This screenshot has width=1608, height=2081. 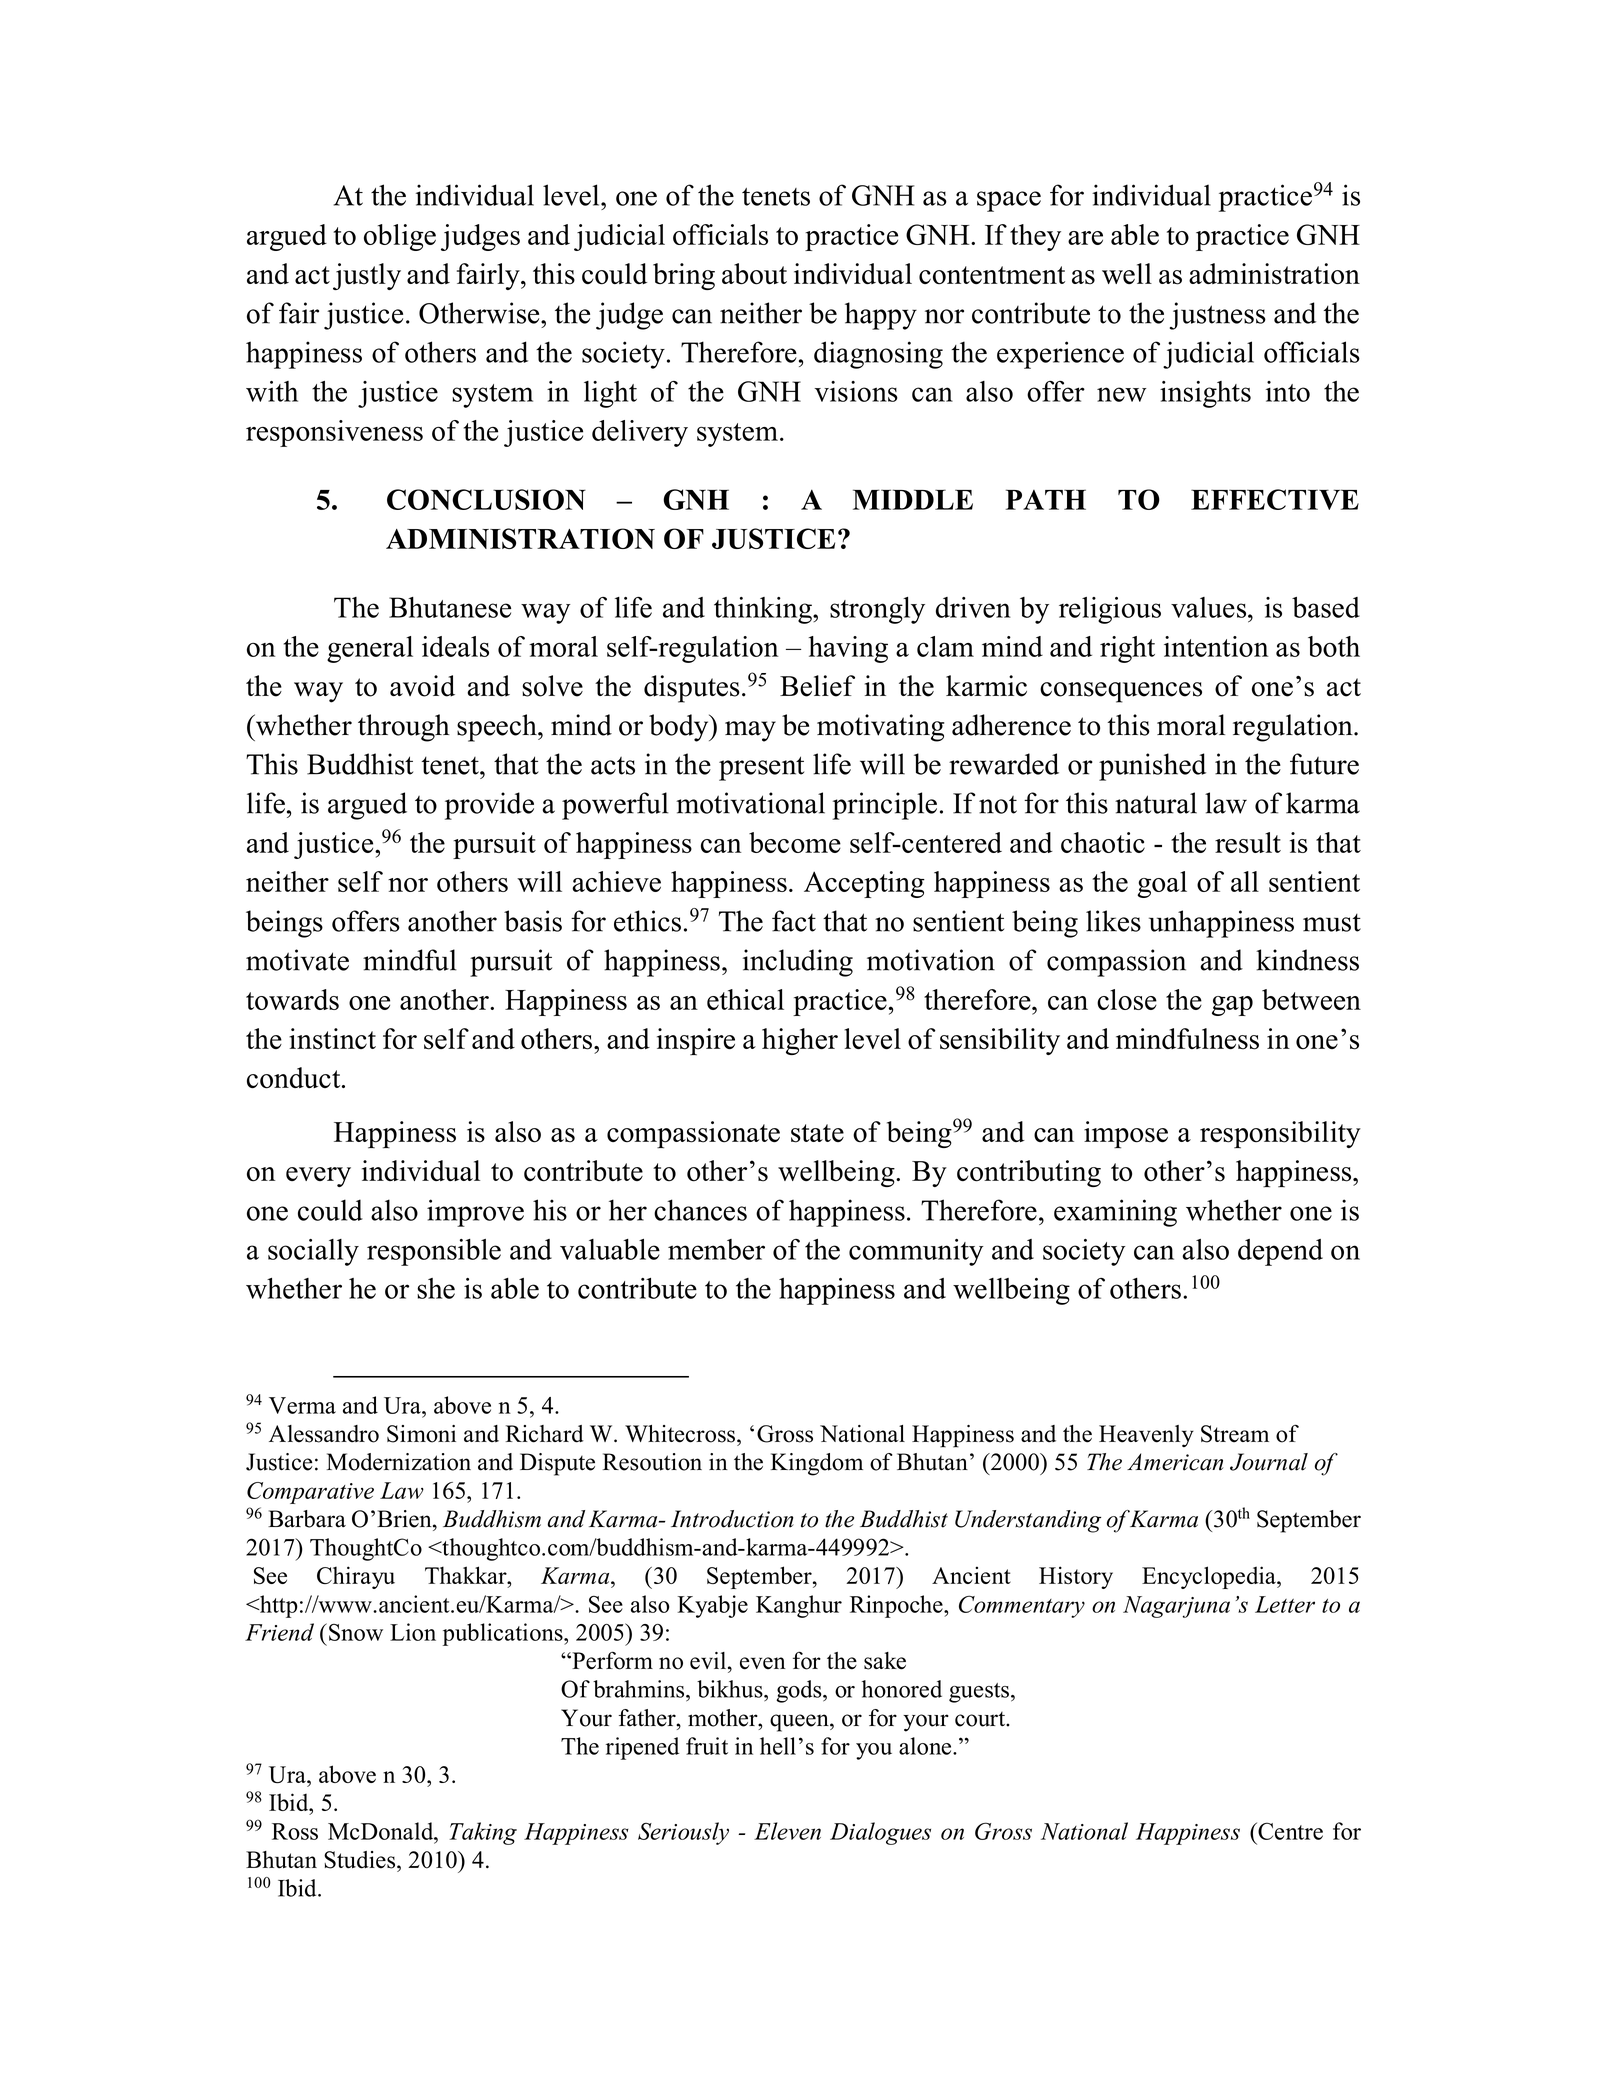 What do you see at coordinates (1232, 1006) in the screenshot?
I see `gap` at bounding box center [1232, 1006].
